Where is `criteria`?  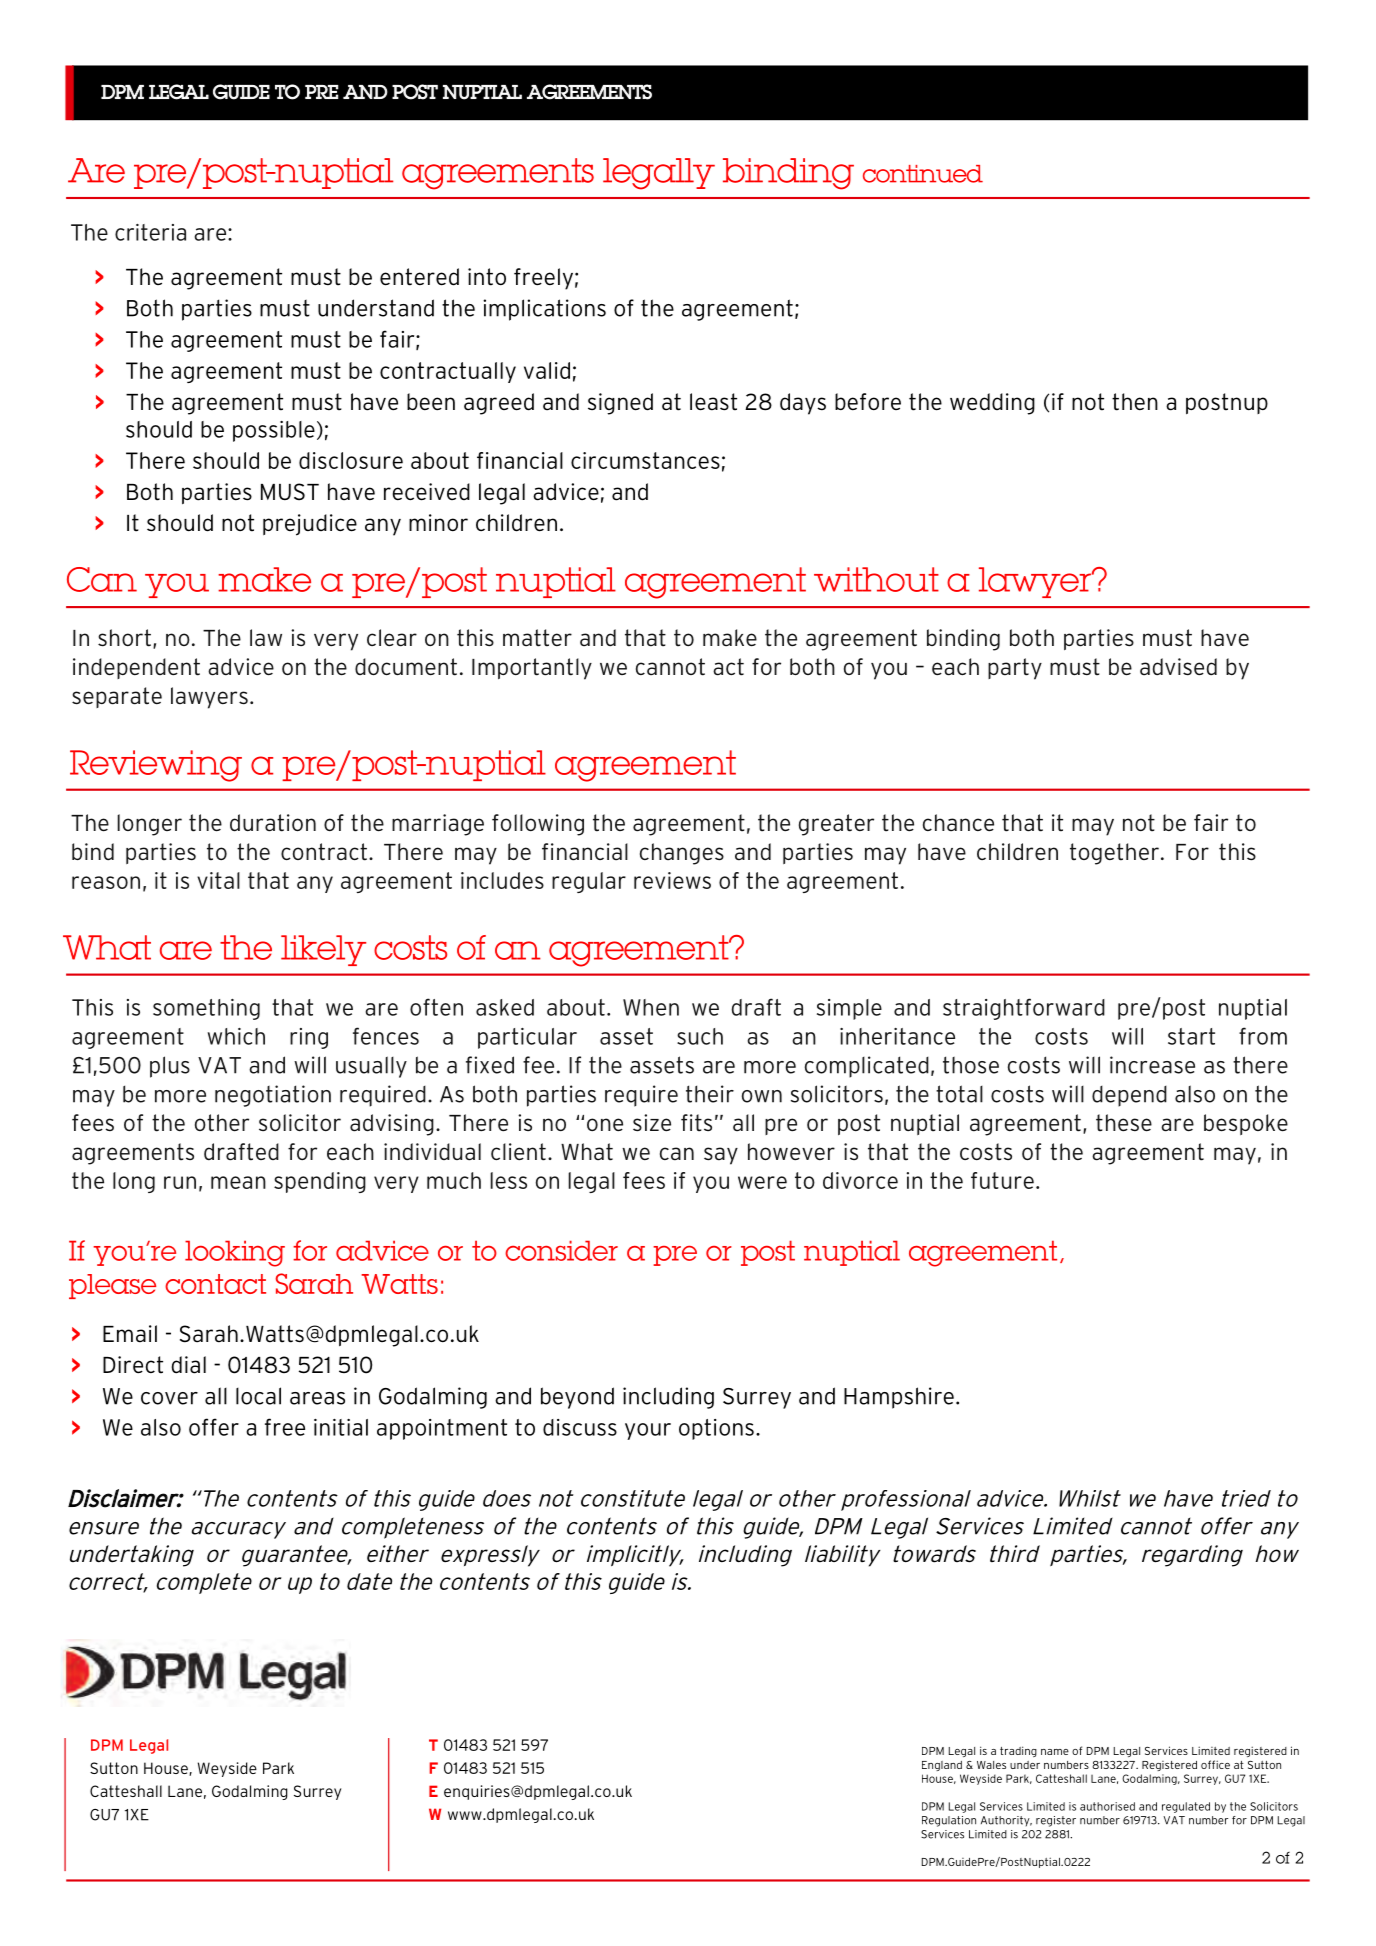 criteria is located at coordinates (150, 232).
